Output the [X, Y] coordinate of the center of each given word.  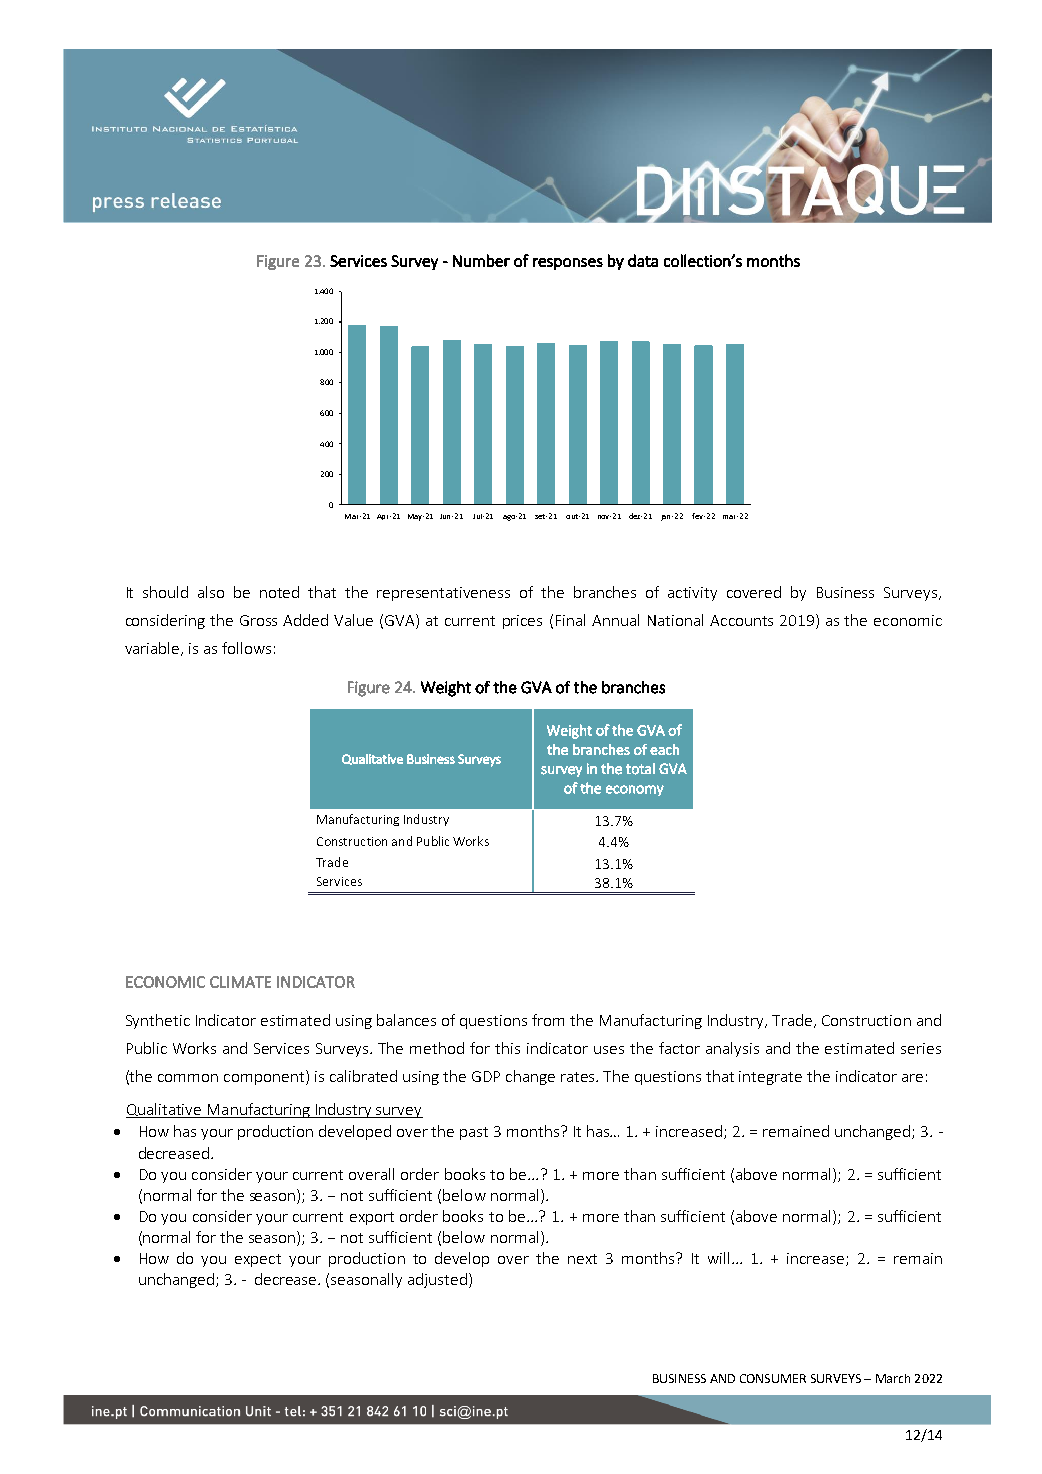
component [265, 1077]
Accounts [741, 620]
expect [258, 1260]
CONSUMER [773, 1378]
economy [635, 790]
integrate [770, 1078]
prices [522, 622]
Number [481, 260]
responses [568, 264]
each [664, 749]
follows [246, 648]
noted [279, 592]
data [643, 260]
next [582, 1259]
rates [579, 1077]
